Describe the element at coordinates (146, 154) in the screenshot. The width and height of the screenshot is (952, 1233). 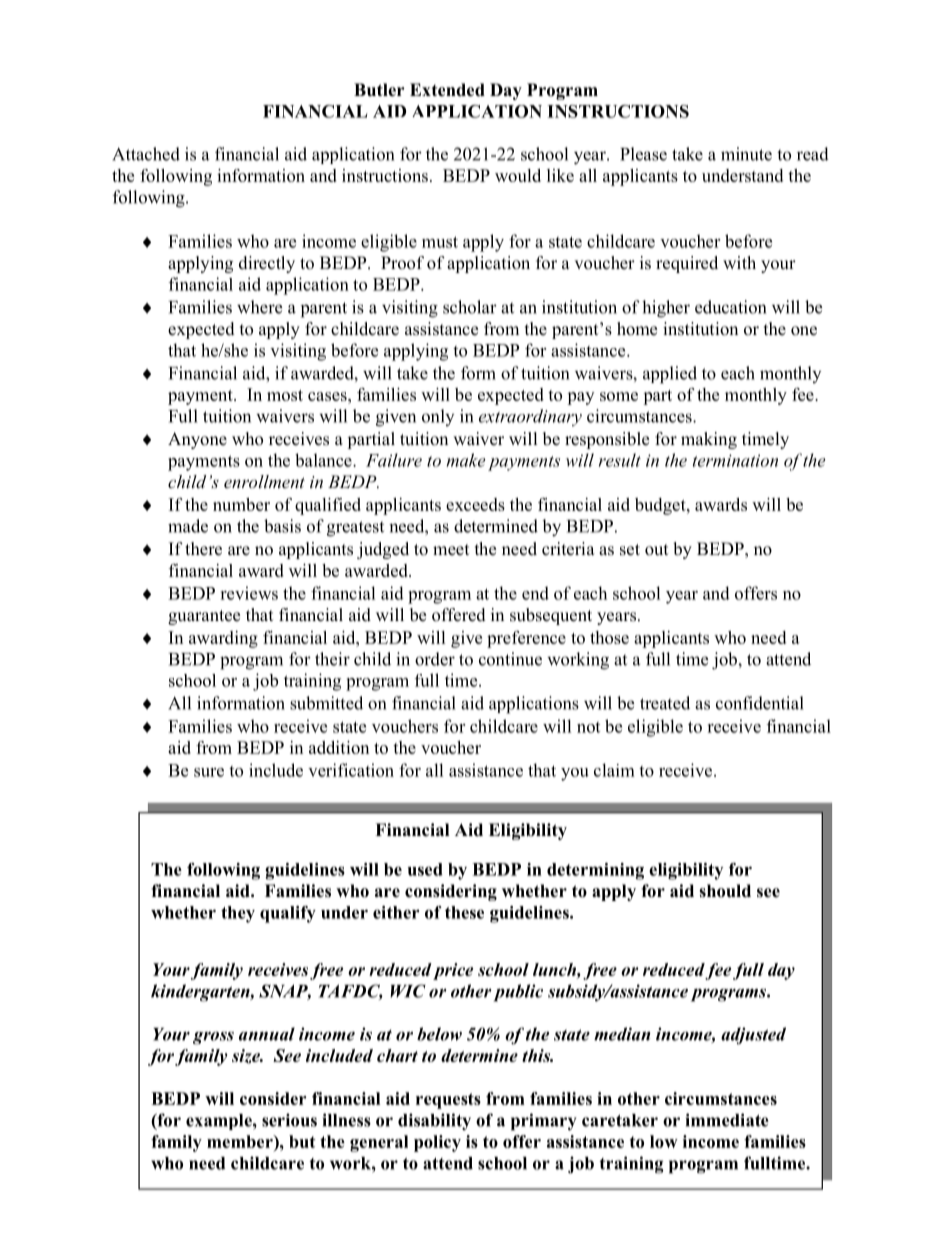
I see `Attached` at that location.
